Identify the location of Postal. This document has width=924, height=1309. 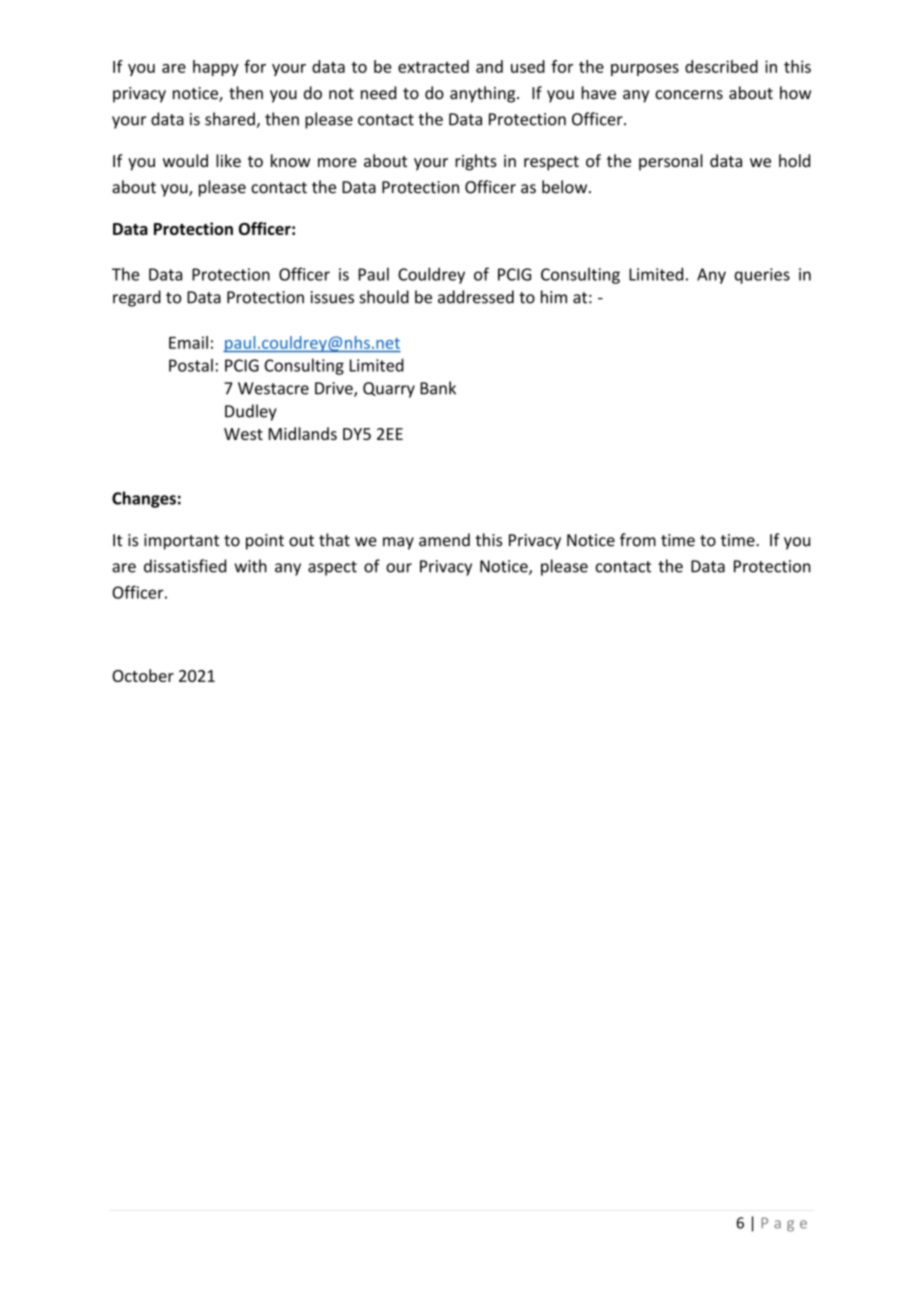
(191, 365).
